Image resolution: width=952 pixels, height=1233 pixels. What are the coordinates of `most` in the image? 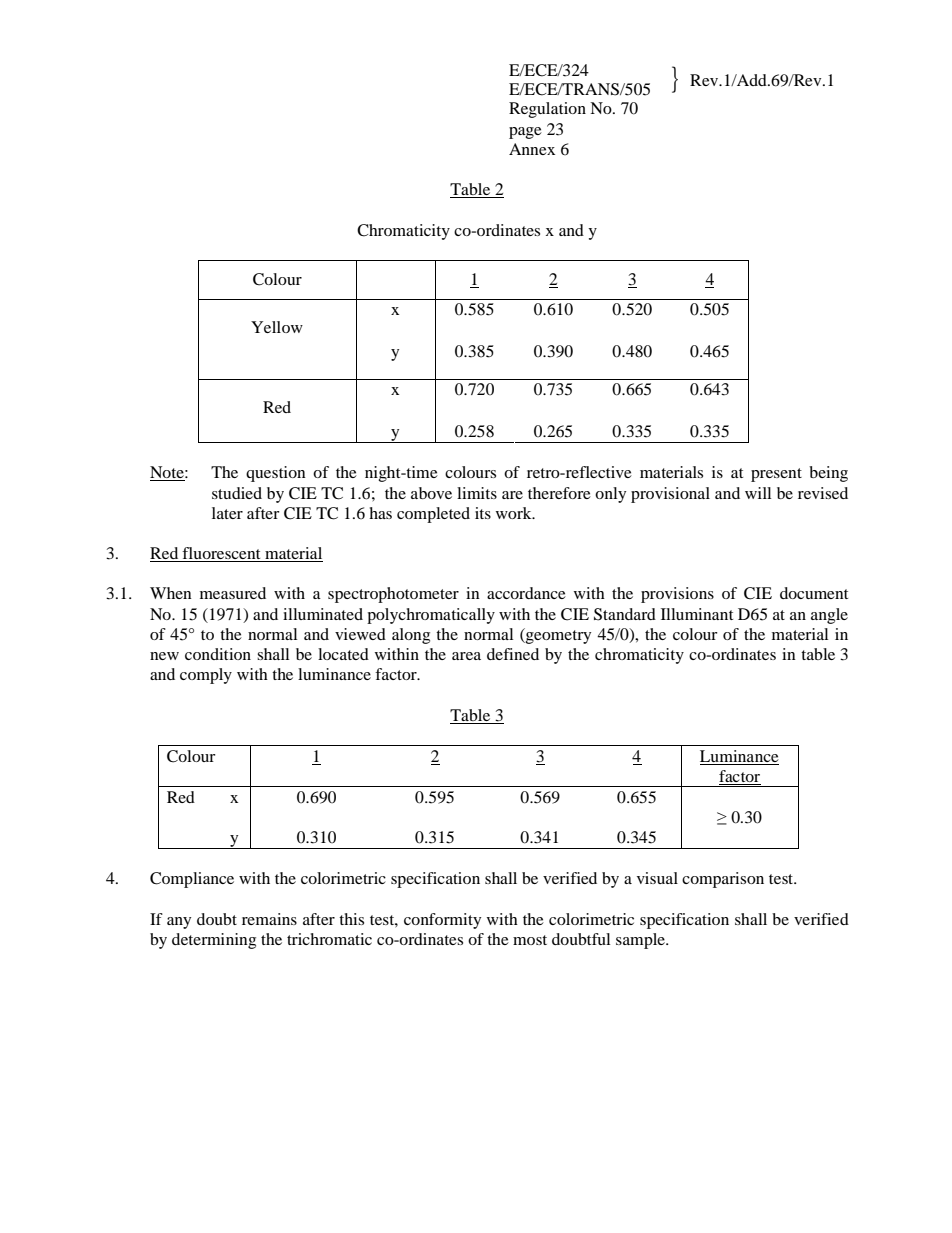 It's located at (530, 940).
